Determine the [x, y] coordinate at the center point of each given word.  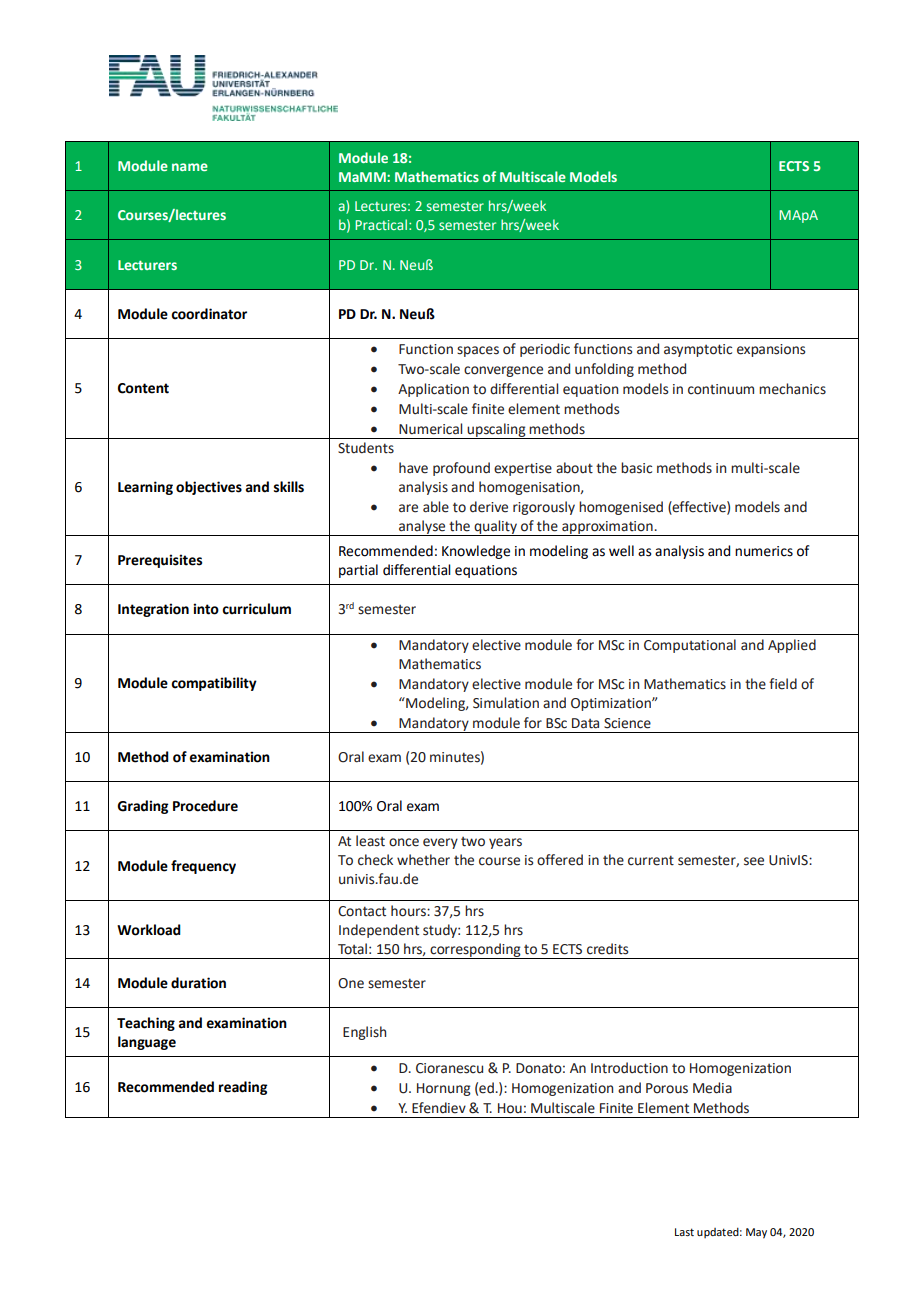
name [190, 167]
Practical [381, 224]
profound [461, 469]
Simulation [506, 703]
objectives [209, 488]
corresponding [475, 951]
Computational [690, 646]
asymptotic [698, 350]
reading [243, 1088]
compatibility [214, 684]
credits [607, 949]
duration [198, 983]
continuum [721, 389]
